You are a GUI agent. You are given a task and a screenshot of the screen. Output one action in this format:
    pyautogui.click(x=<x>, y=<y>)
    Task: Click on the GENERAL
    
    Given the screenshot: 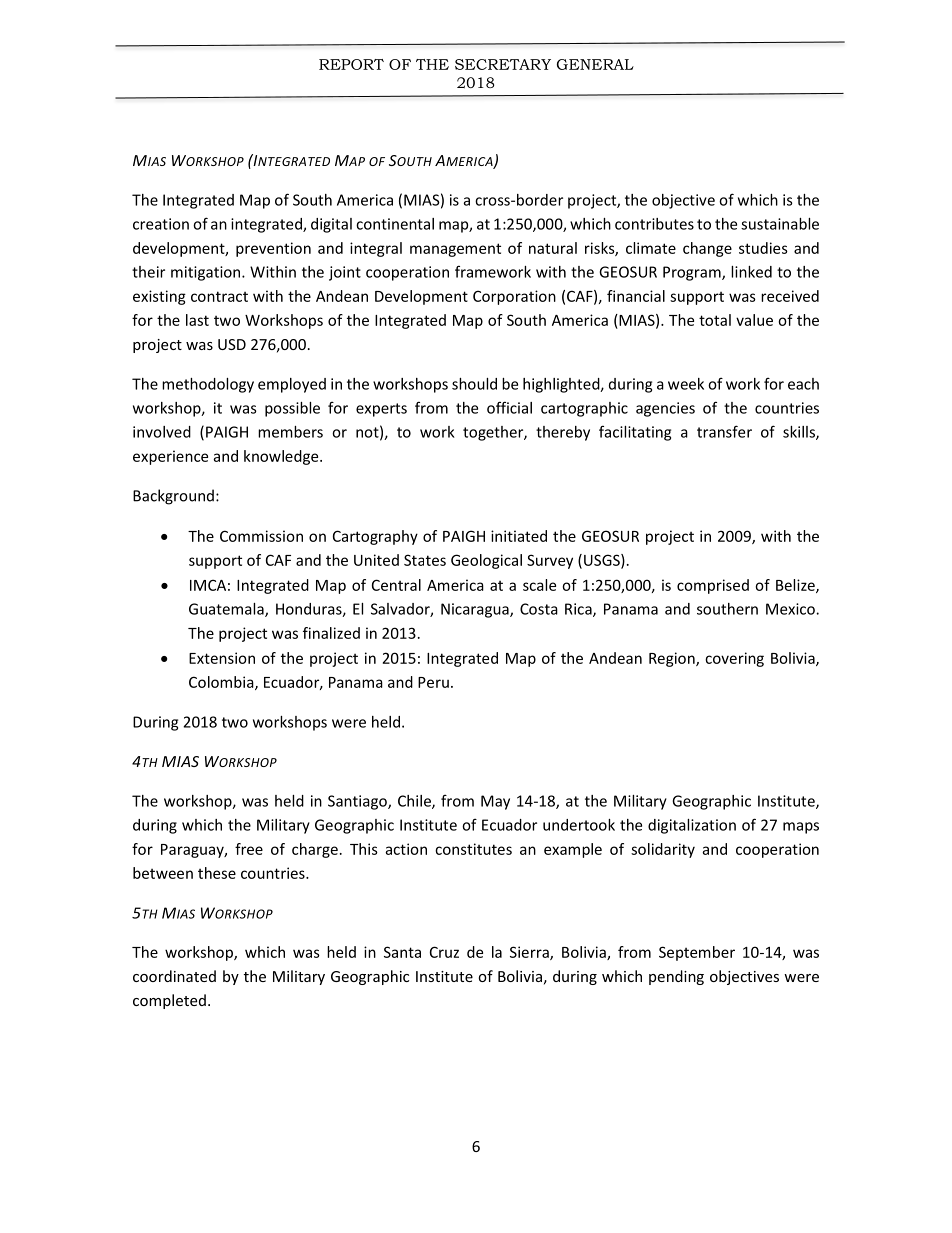 What is the action you would take?
    pyautogui.click(x=595, y=64)
